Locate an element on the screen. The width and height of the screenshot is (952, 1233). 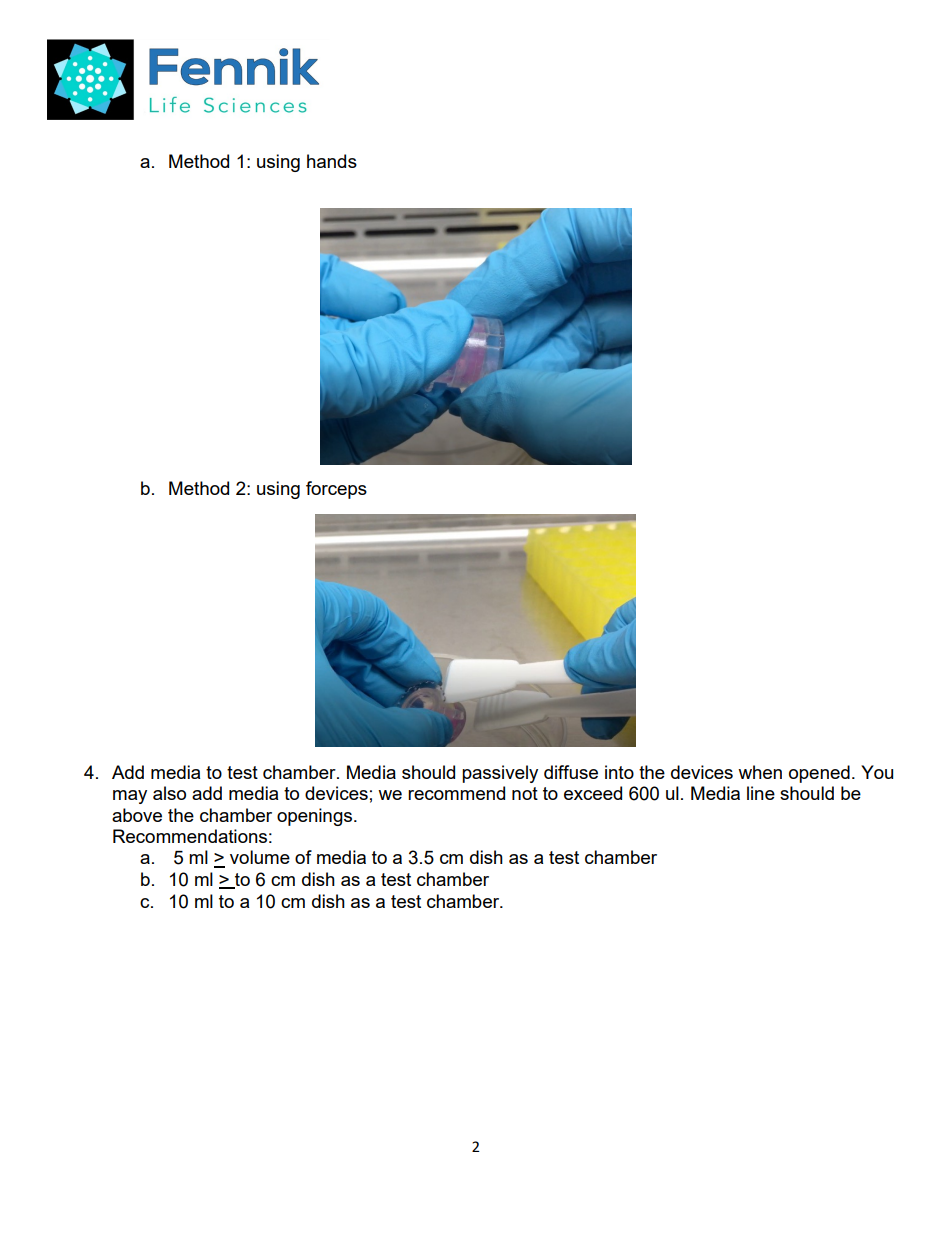
not is located at coordinates (525, 793).
